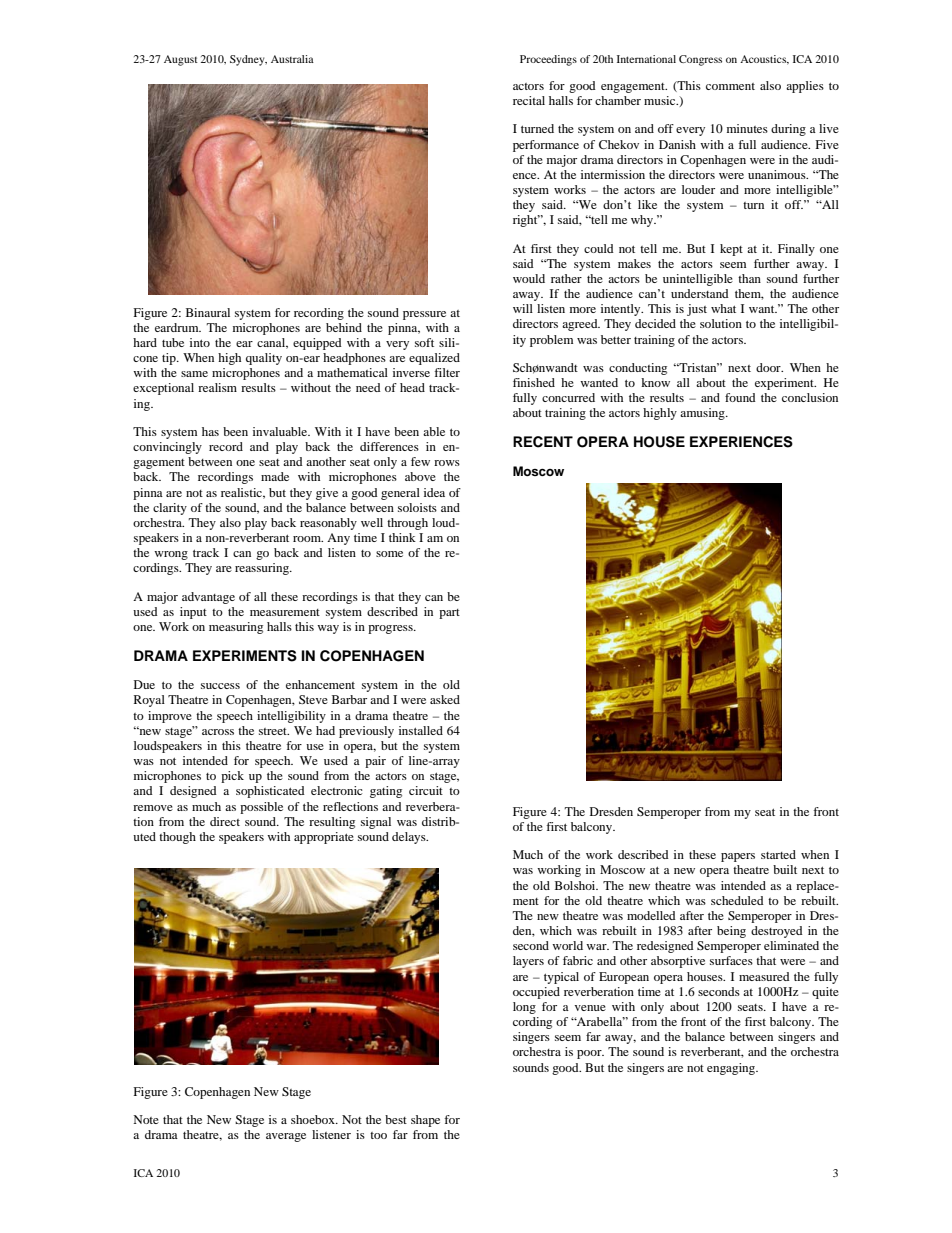  I want to click on Sydney, so click(248, 60).
